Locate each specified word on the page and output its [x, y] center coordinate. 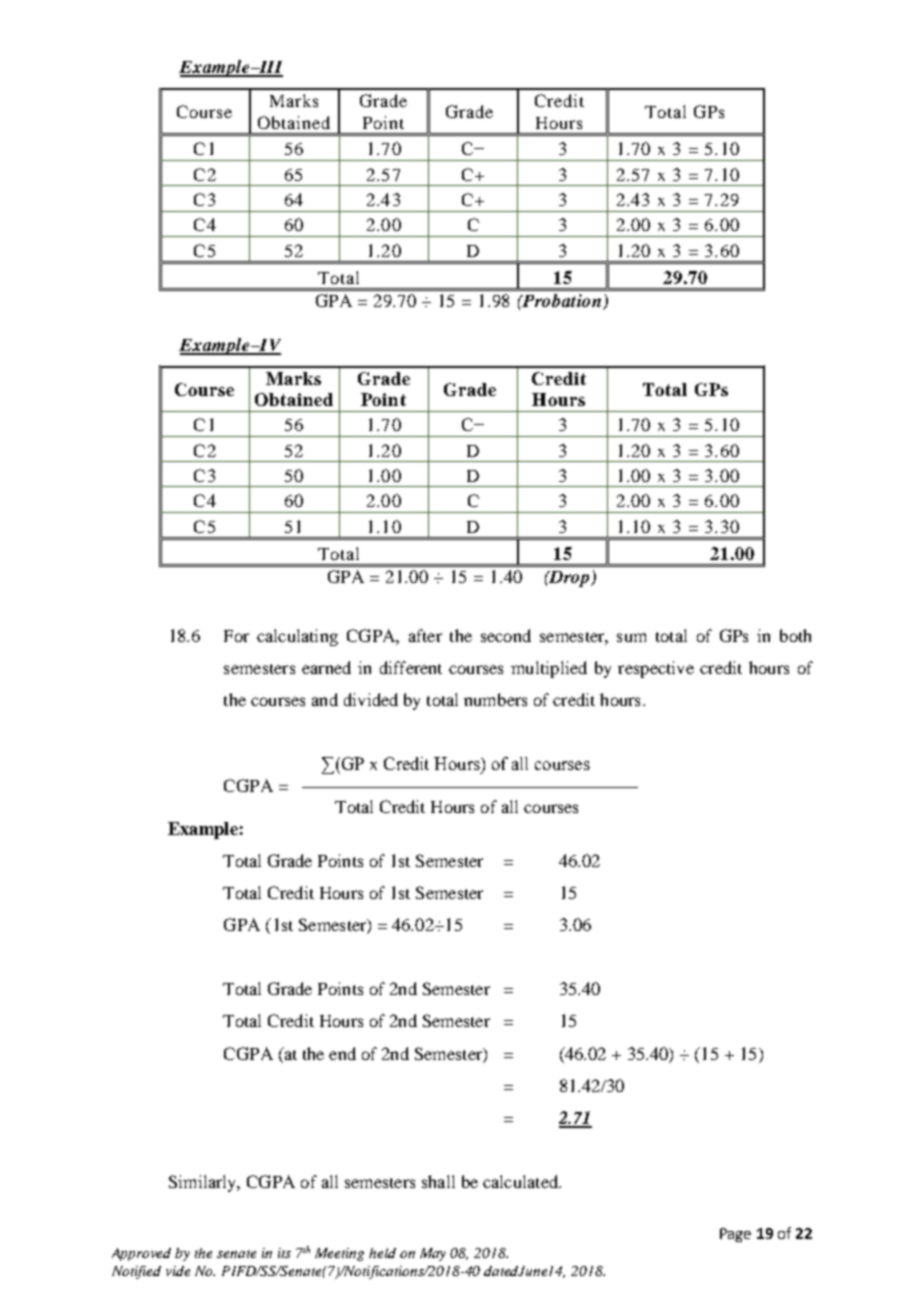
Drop [569, 579]
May [433, 1254]
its [284, 1253]
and [325, 699]
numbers [495, 699]
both [795, 635]
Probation [562, 302]
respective [656, 669]
